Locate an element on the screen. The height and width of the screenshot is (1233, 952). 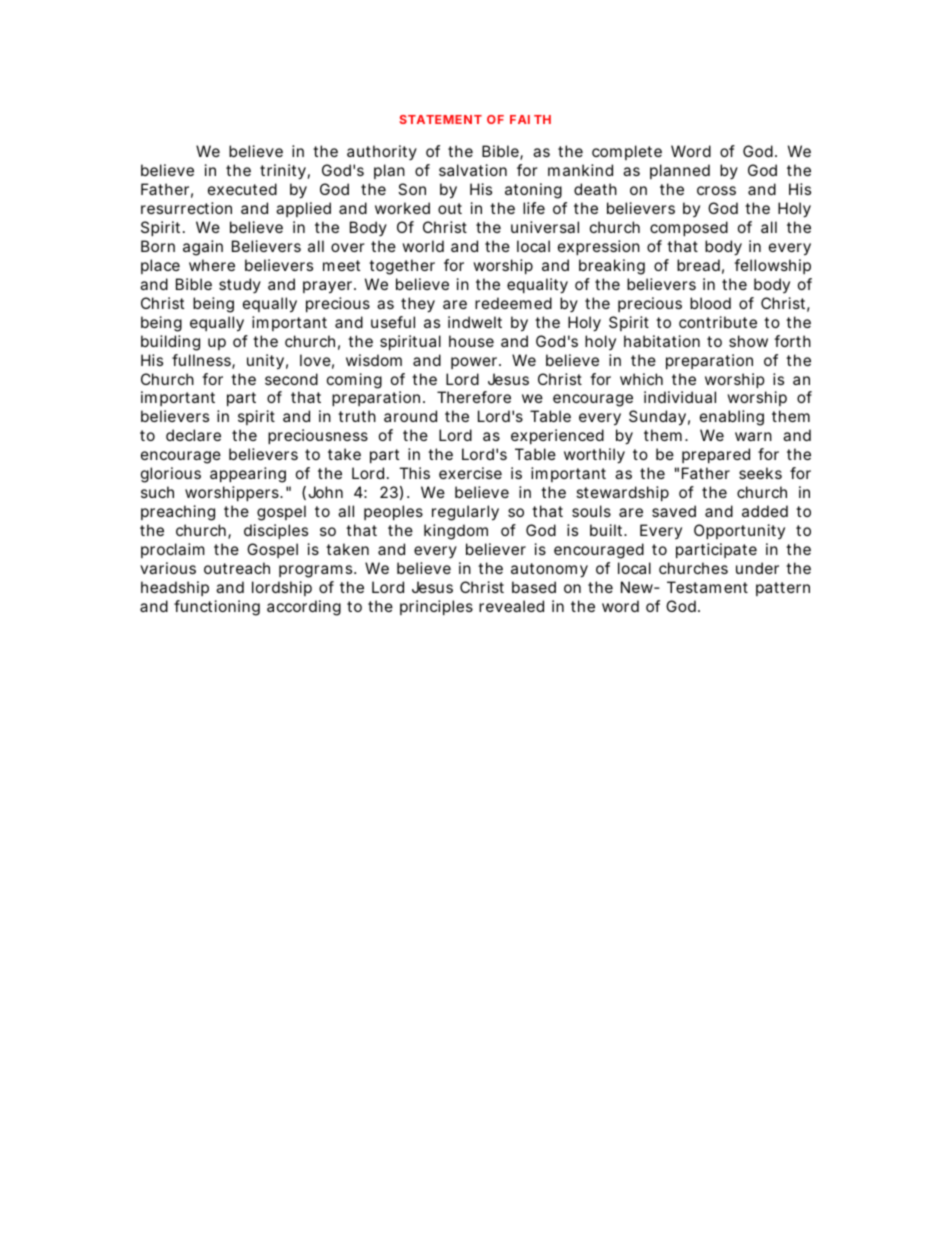
revealed is located at coordinates (511, 606).
